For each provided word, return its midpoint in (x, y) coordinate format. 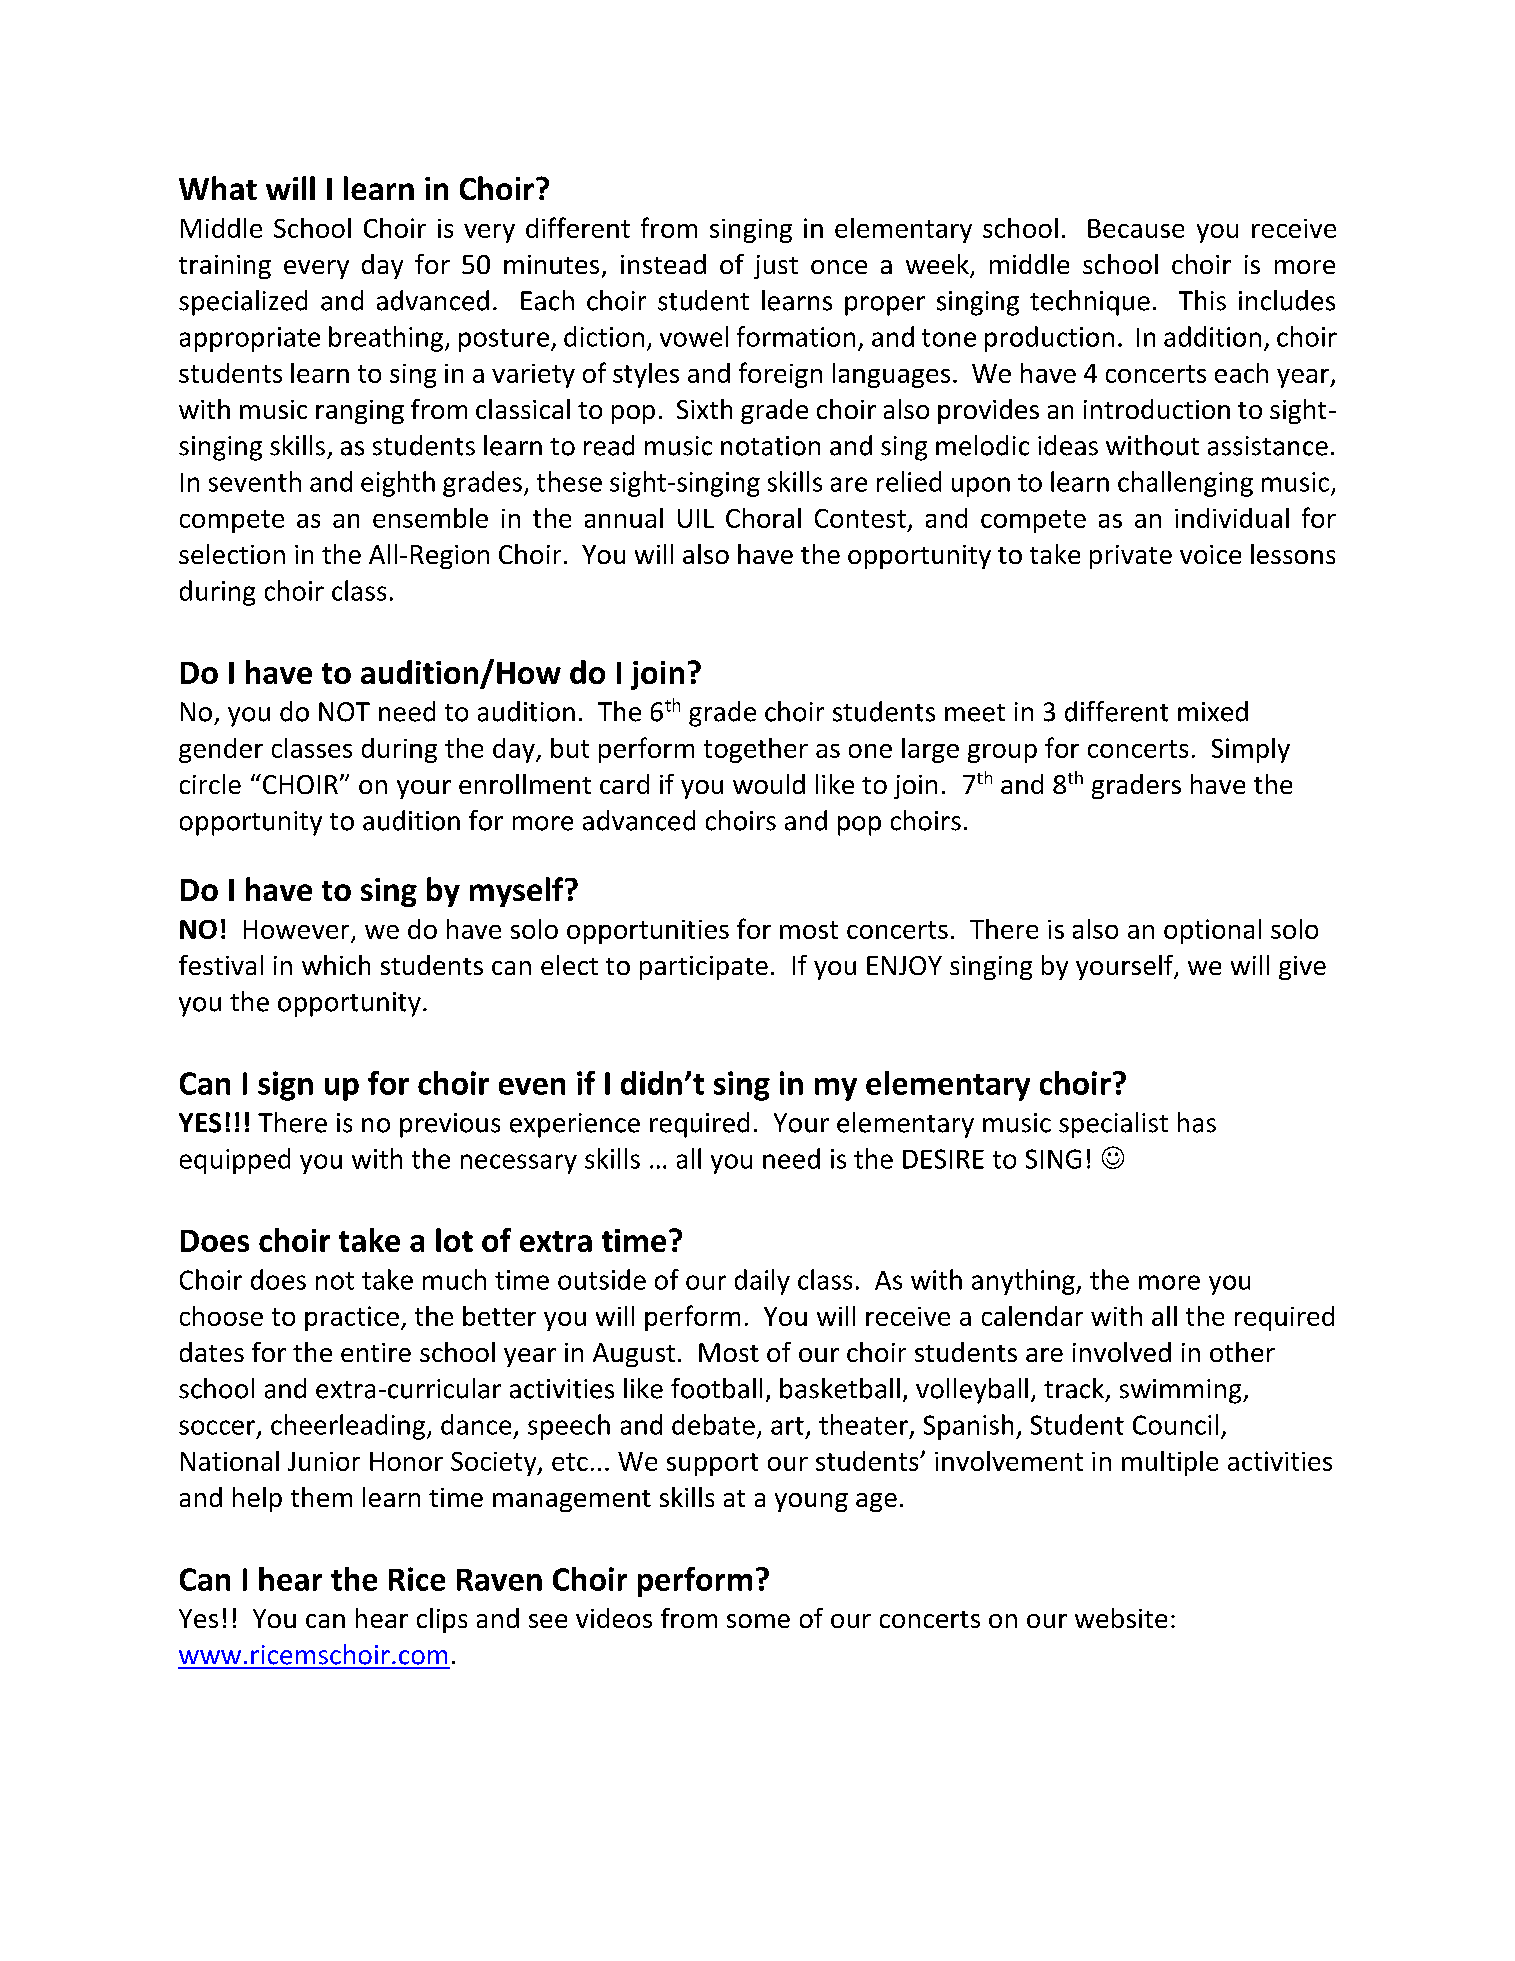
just (776, 267)
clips (442, 1620)
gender (221, 750)
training (225, 267)
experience (575, 1125)
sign (285, 1086)
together (756, 750)
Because (1136, 228)
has (1197, 1122)
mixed (1213, 711)
